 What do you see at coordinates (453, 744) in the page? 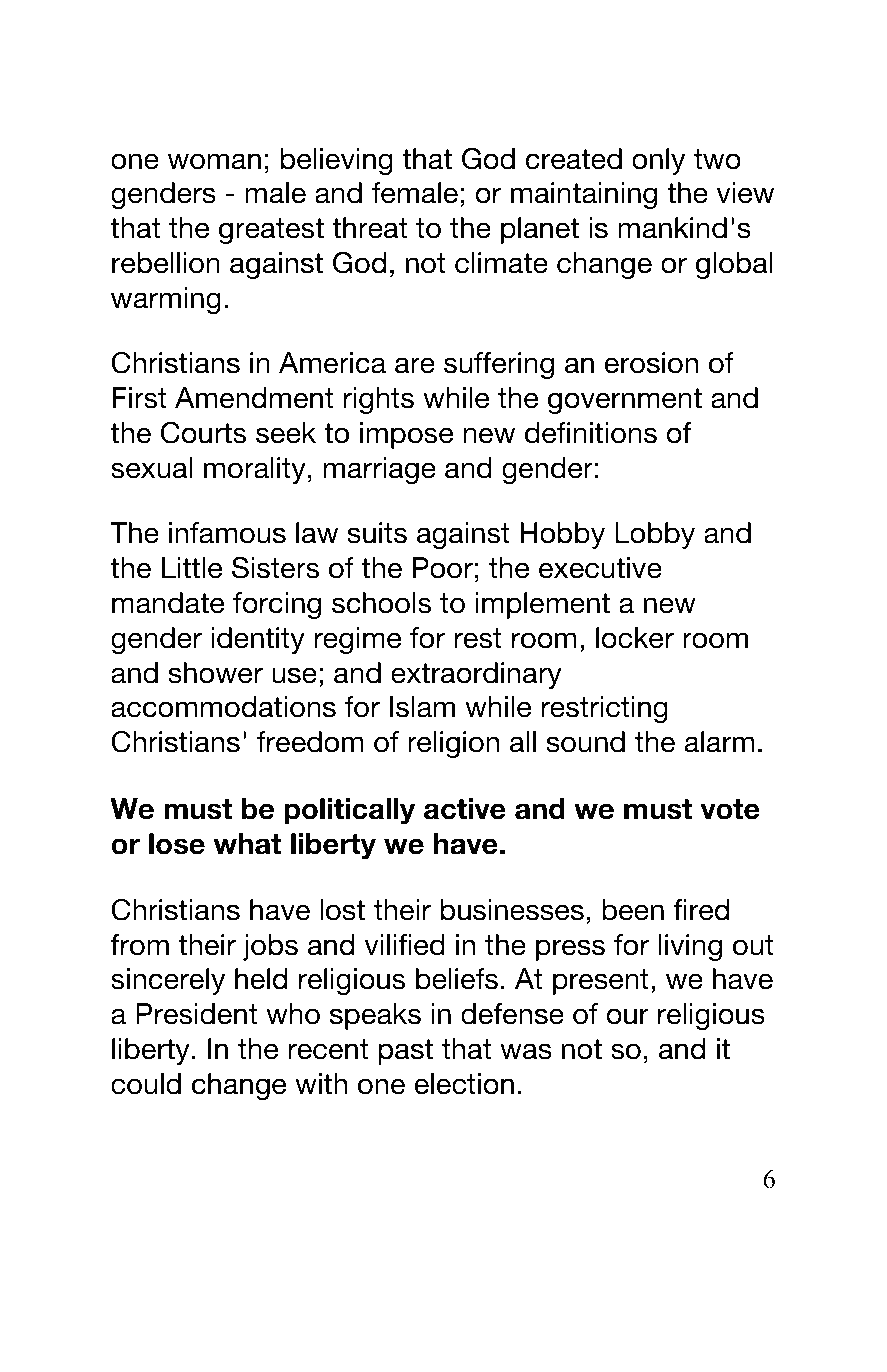
I see `religion` at bounding box center [453, 744].
